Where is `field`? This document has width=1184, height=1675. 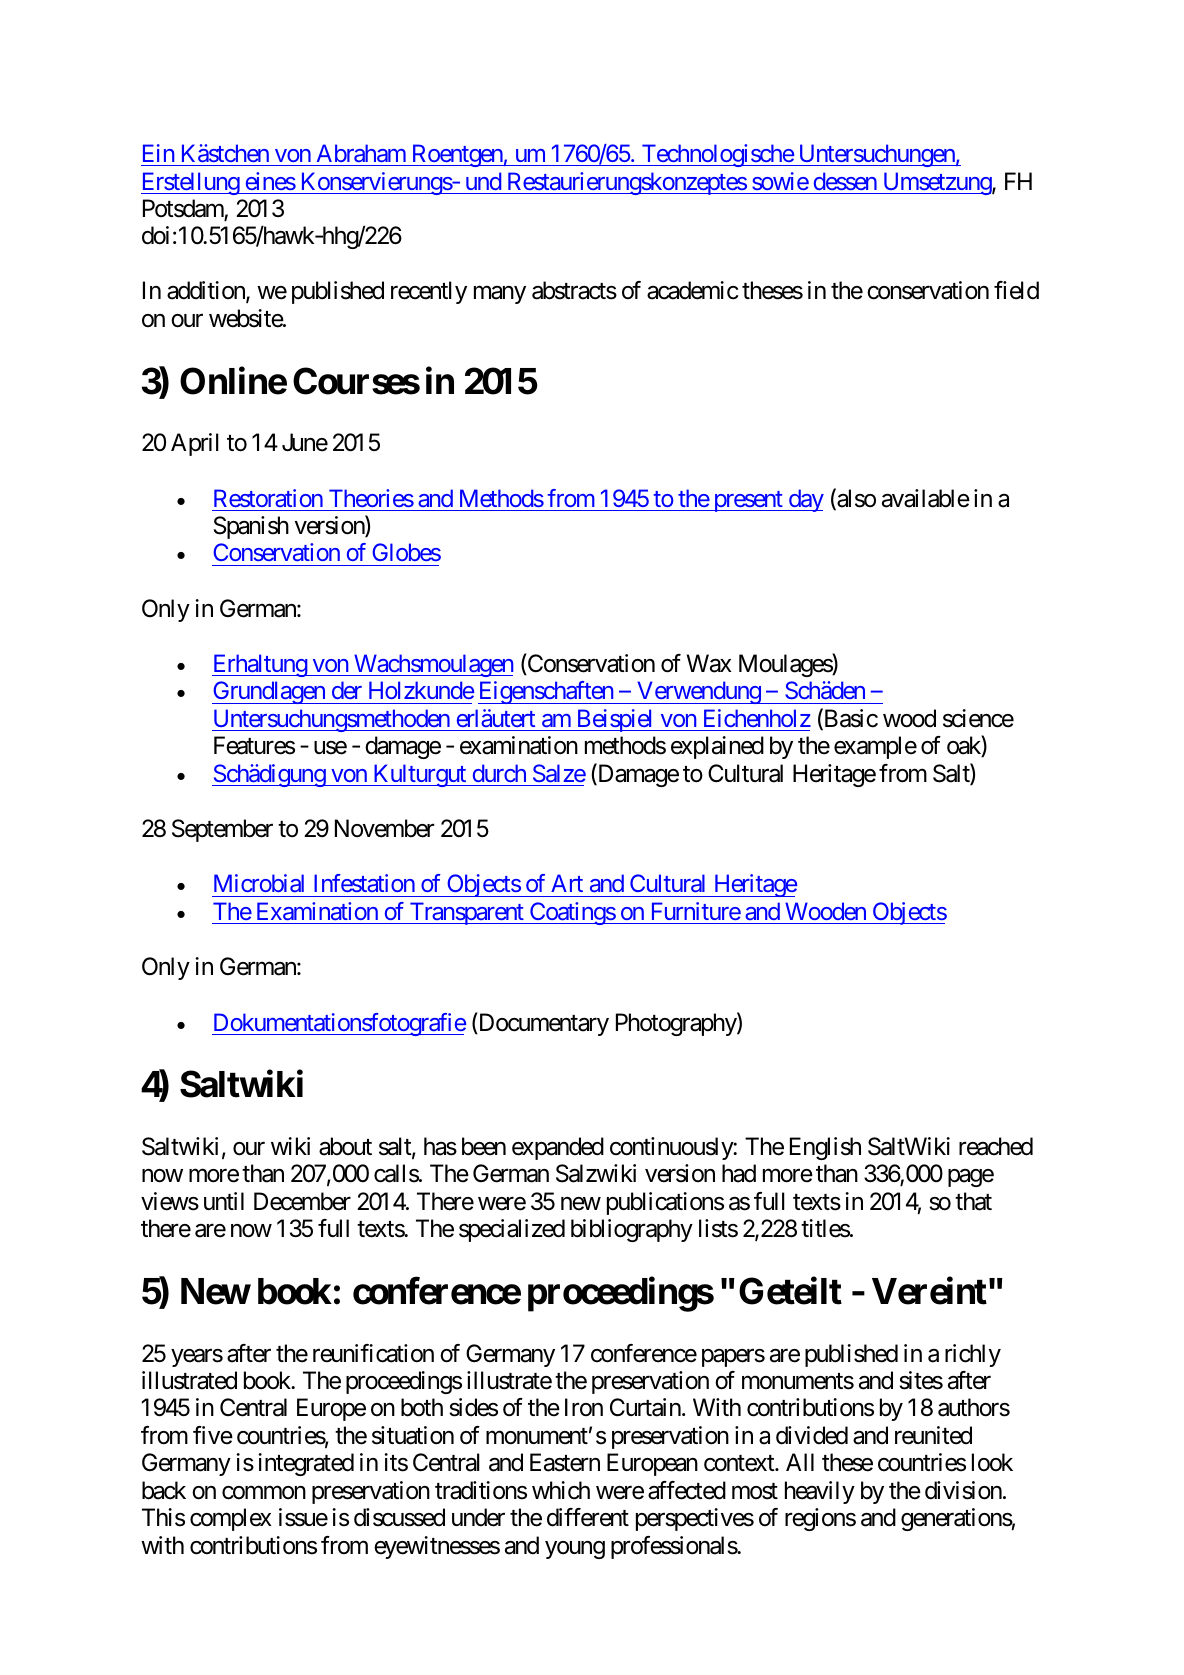 field is located at coordinates (1016, 290).
